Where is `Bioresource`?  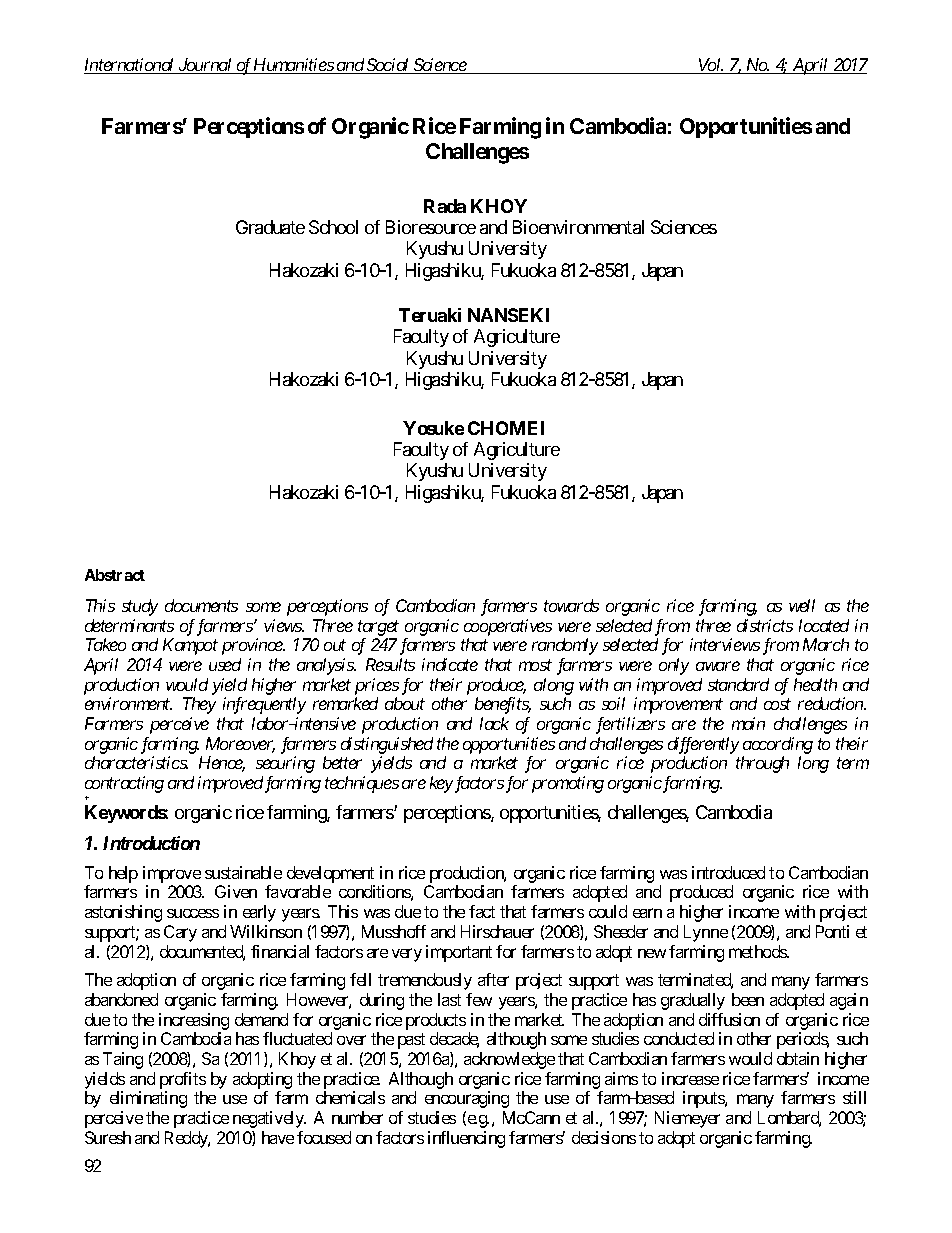
Bioresource is located at coordinates (431, 227).
